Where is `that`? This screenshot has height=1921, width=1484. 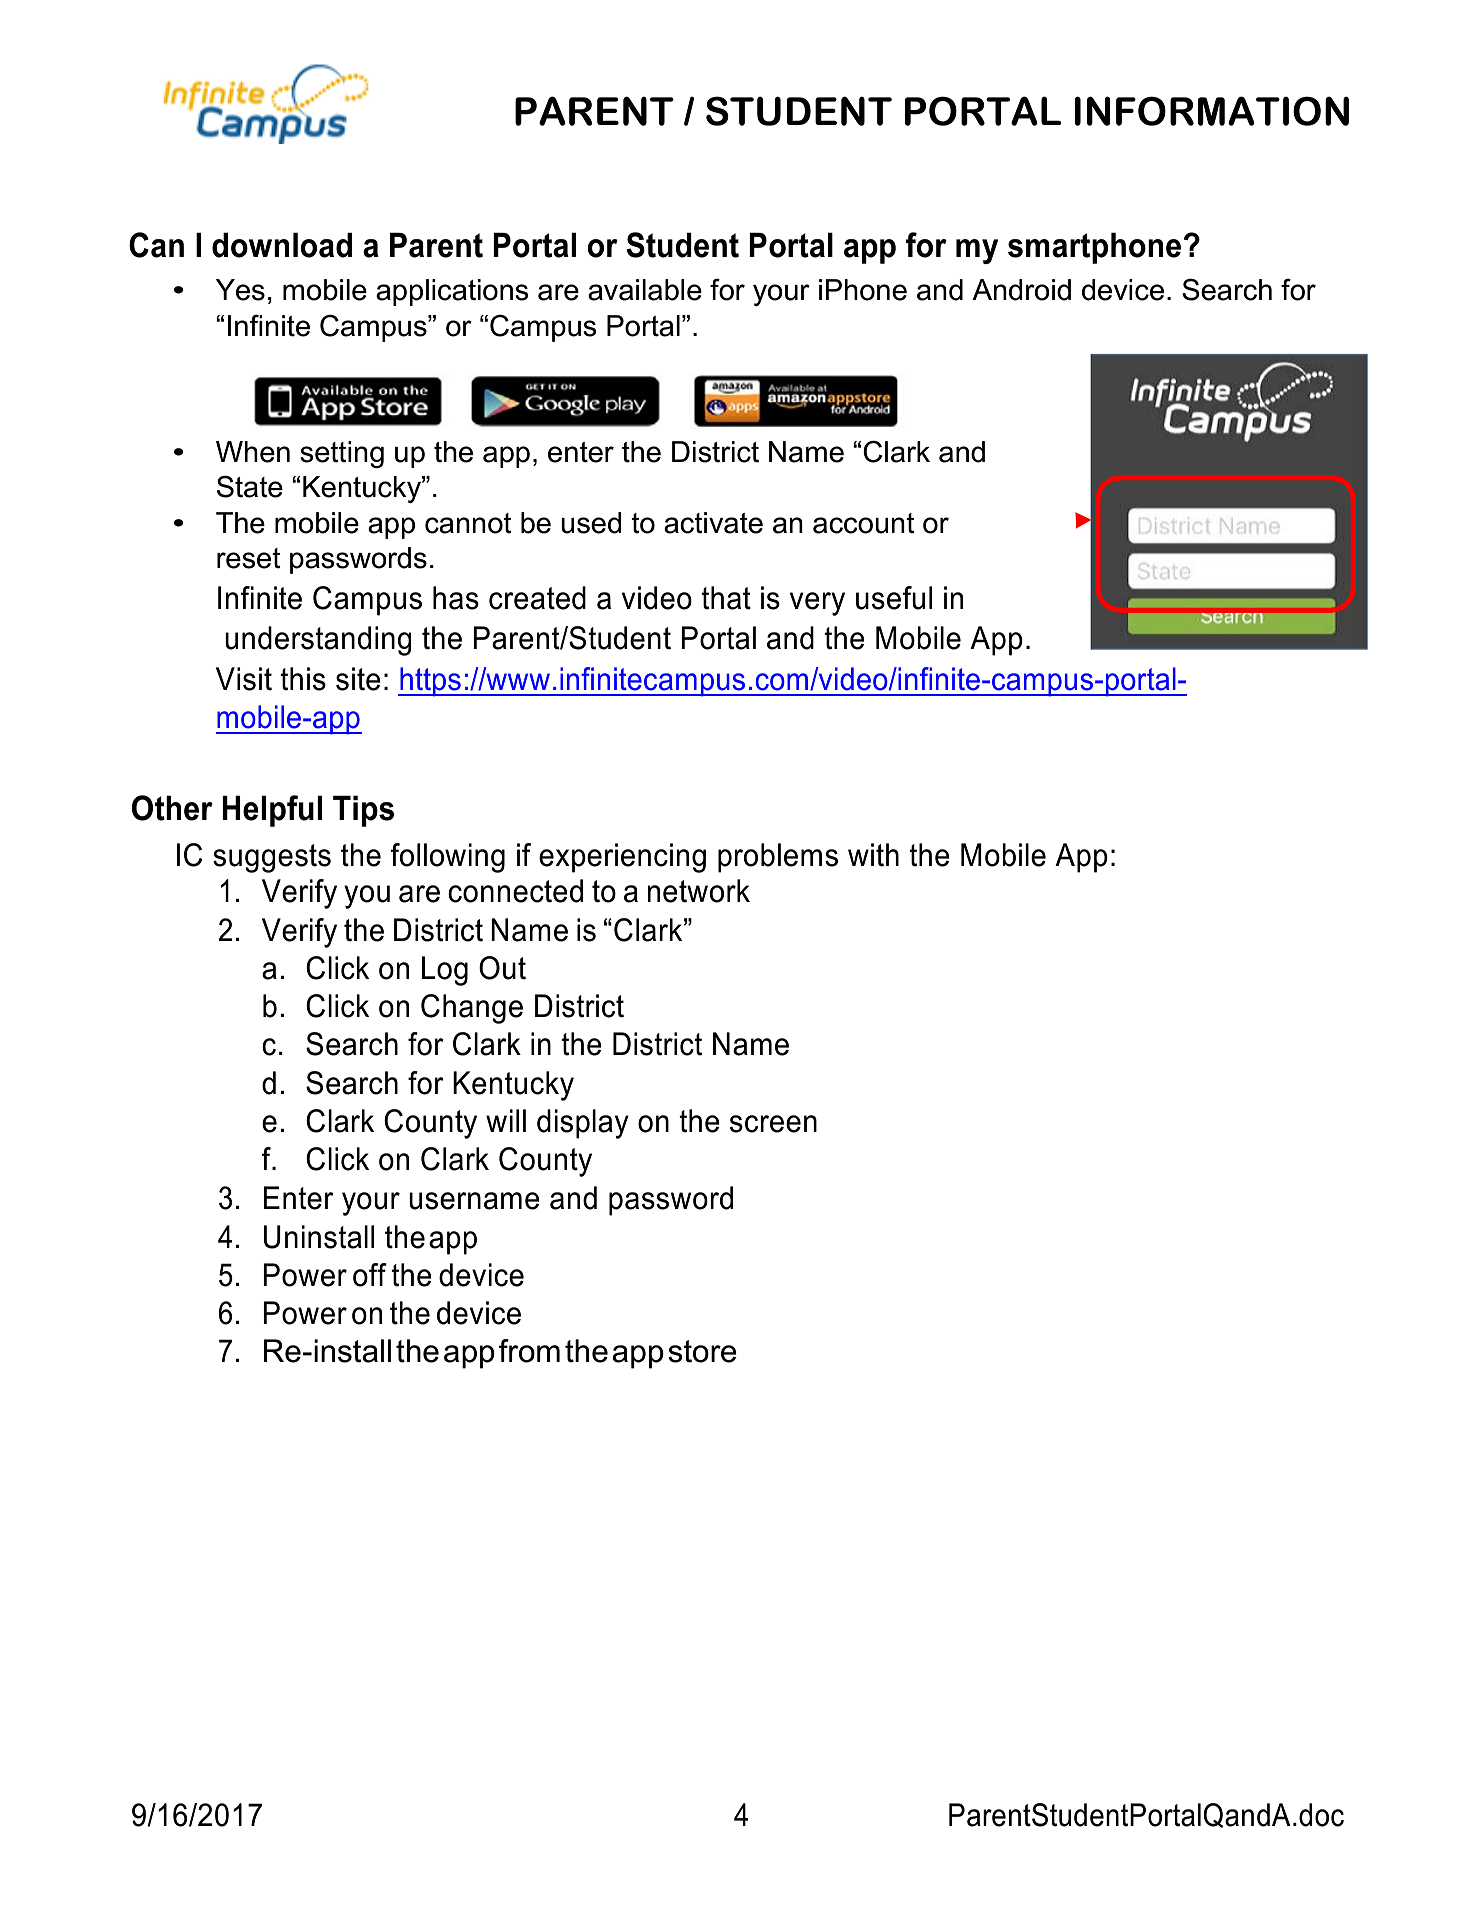 that is located at coordinates (726, 598).
